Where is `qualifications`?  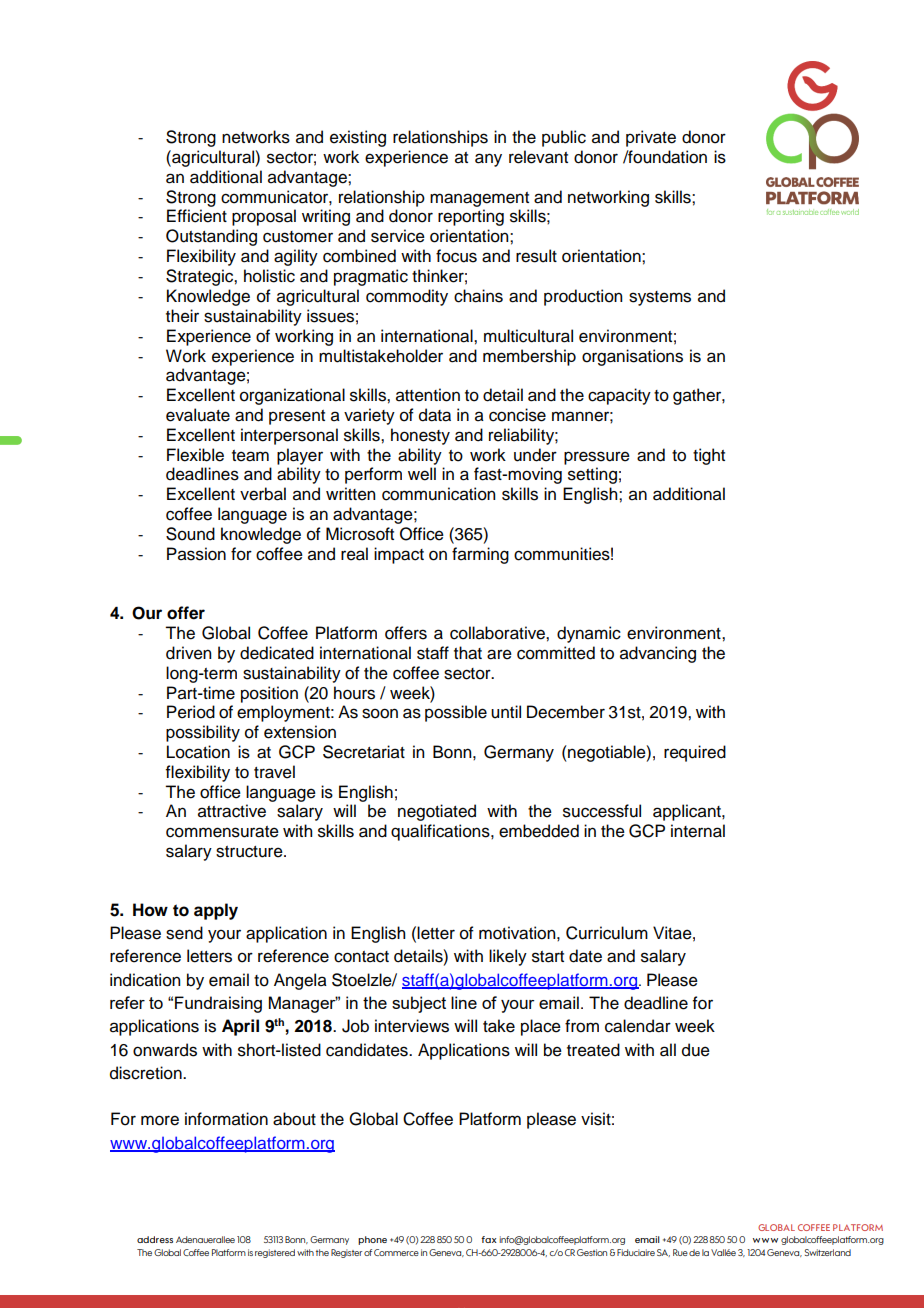 qualifications is located at coordinates (441, 832).
